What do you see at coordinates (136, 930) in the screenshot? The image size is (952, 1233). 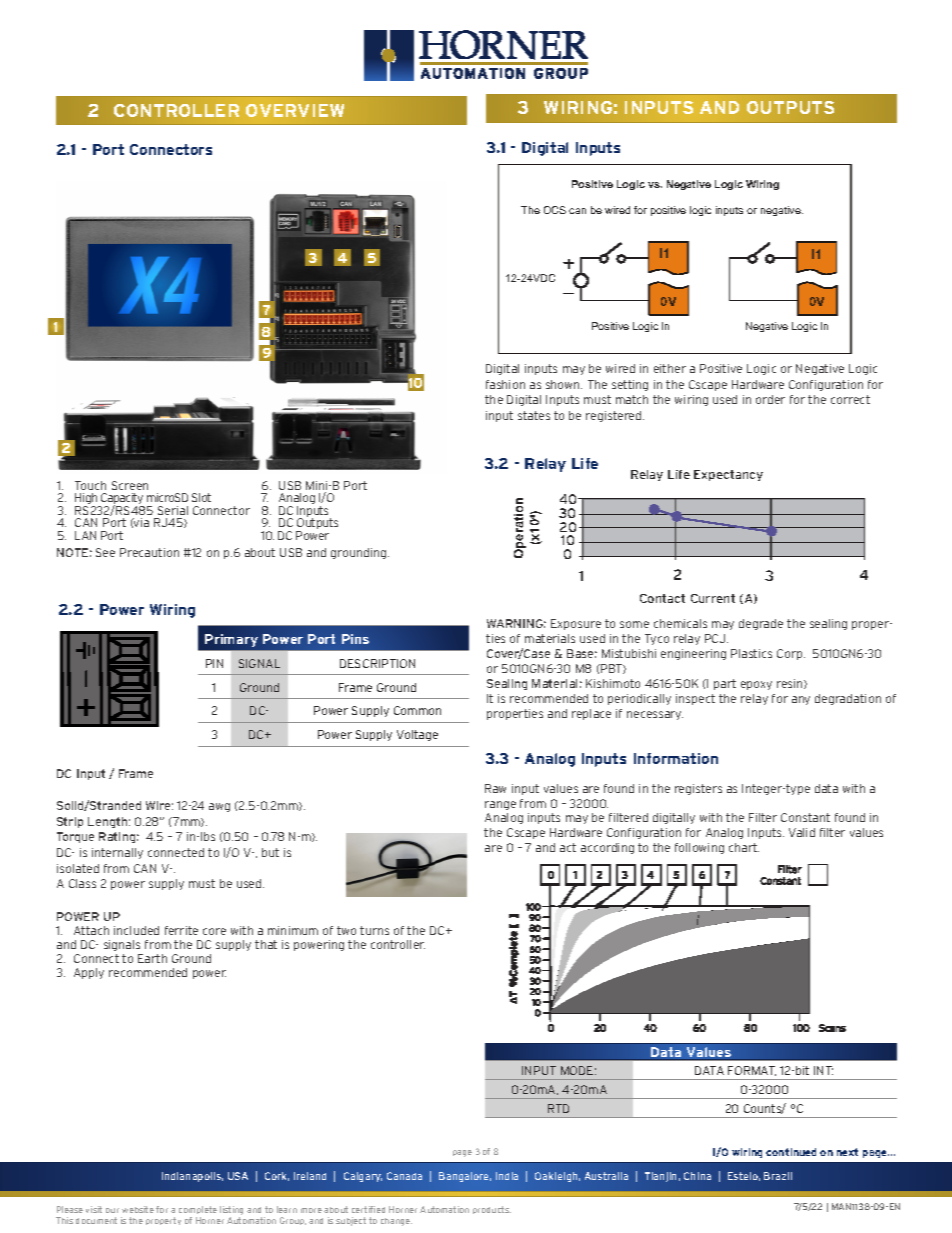 I see `included` at bounding box center [136, 930].
